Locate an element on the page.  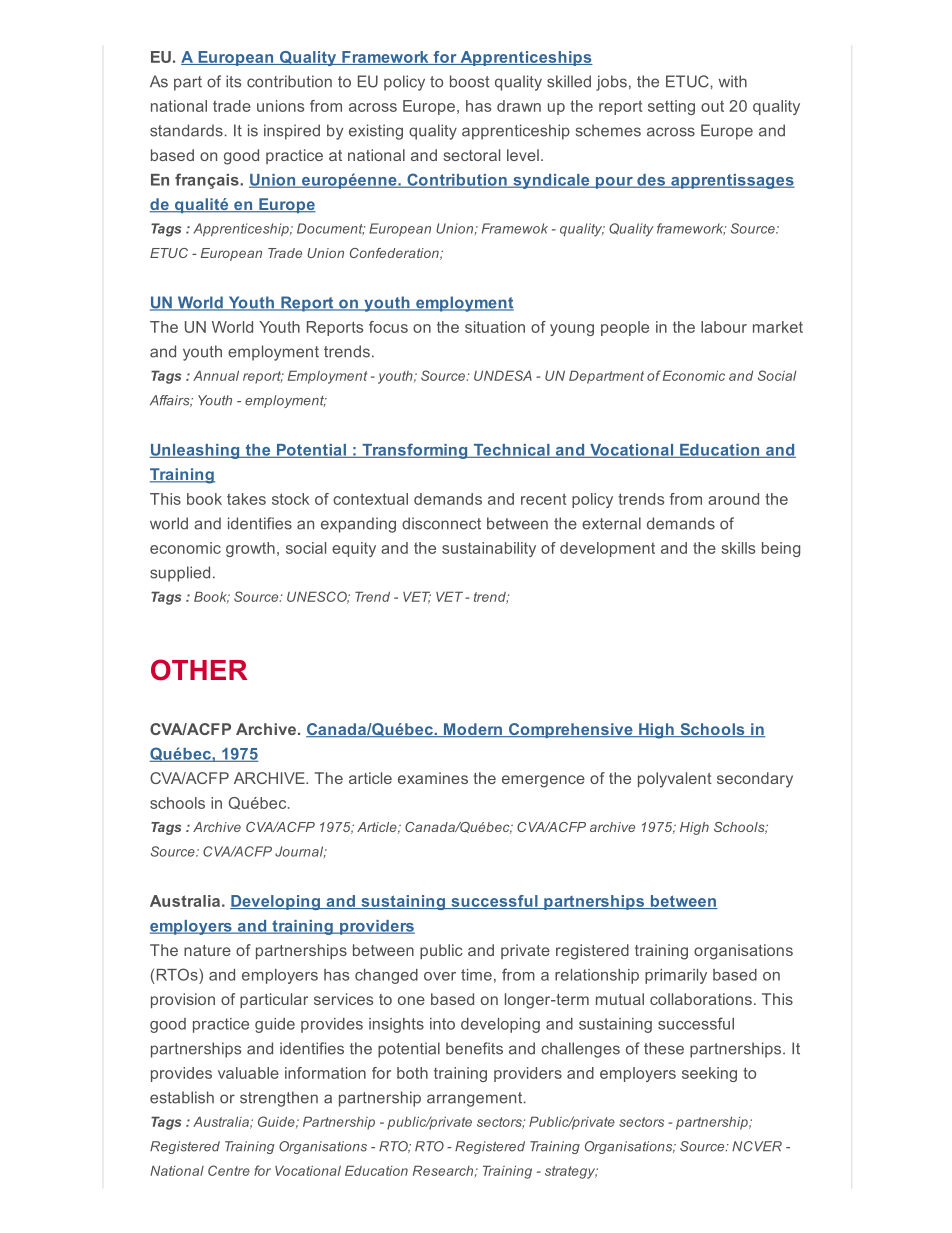
seeking is located at coordinates (709, 1074).
